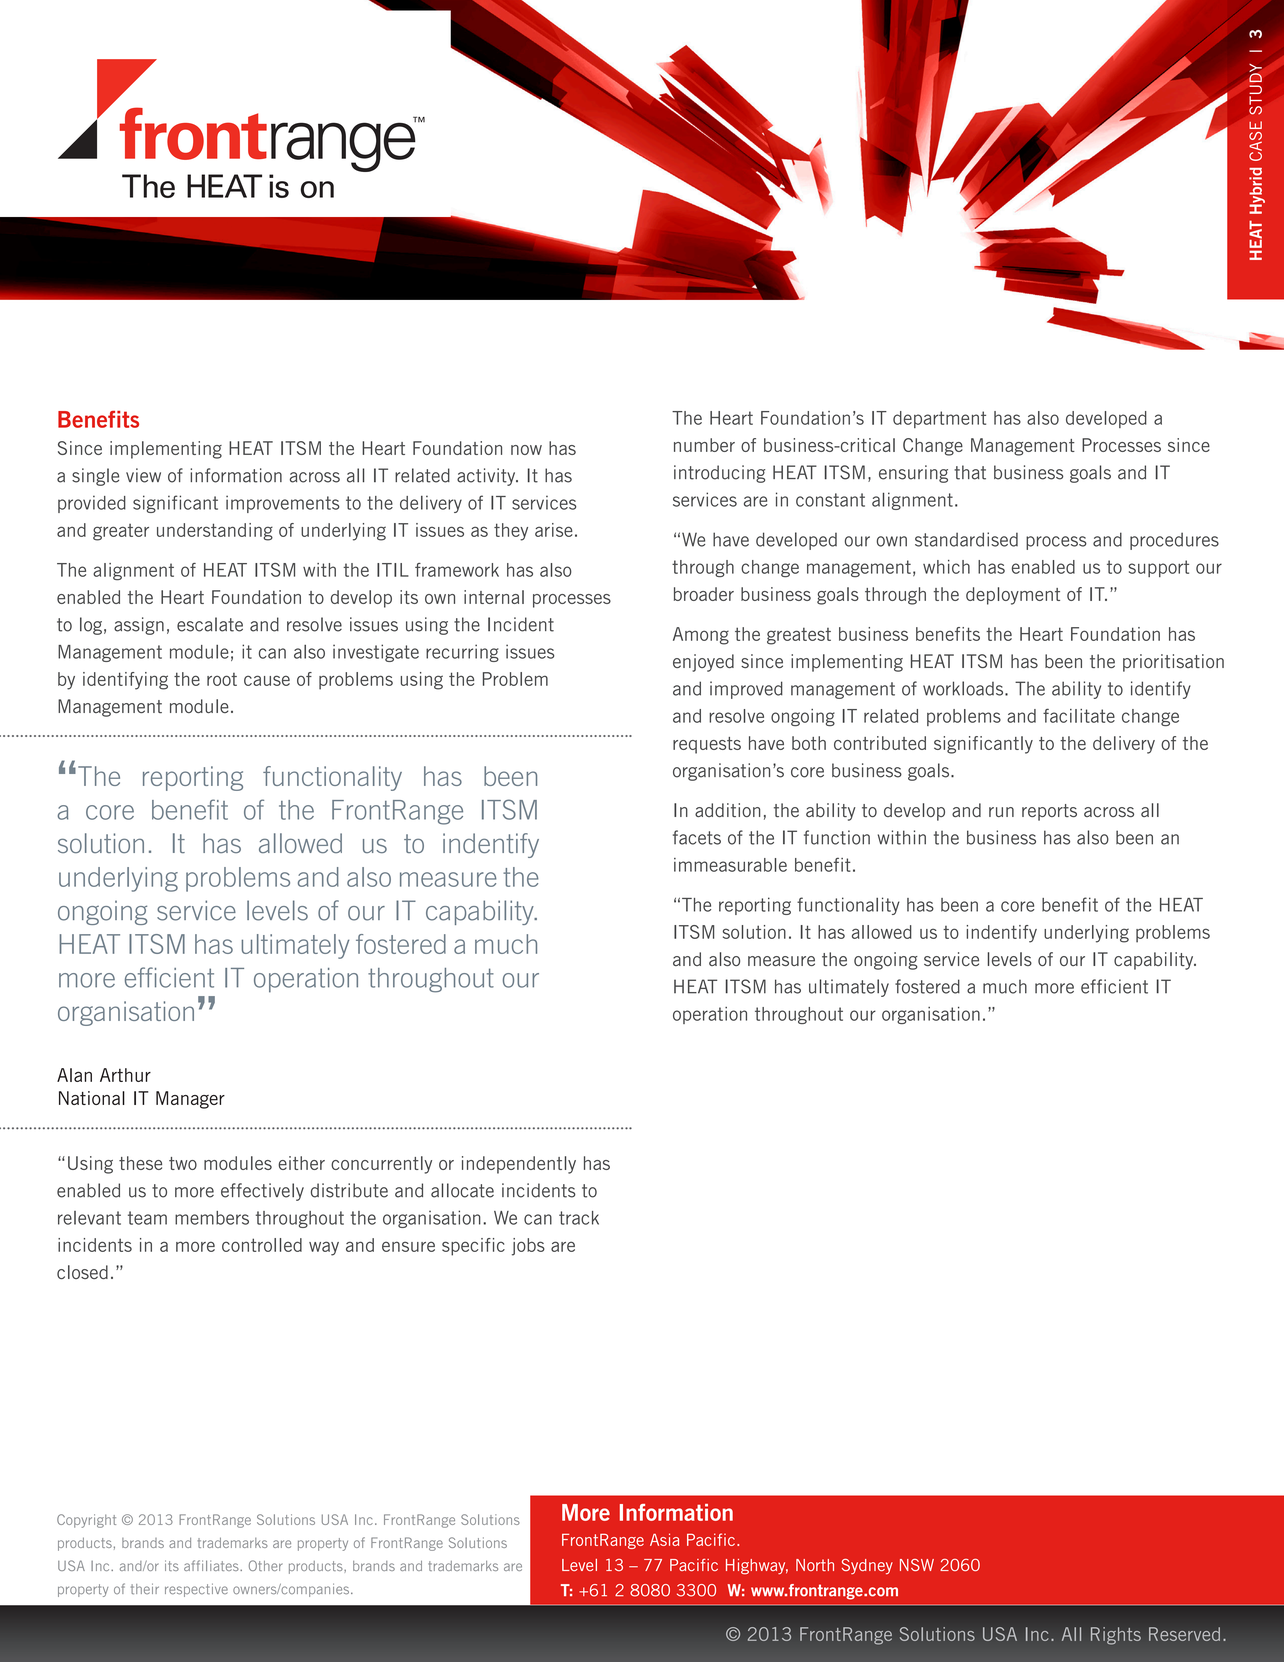 The height and width of the screenshot is (1662, 1284). What do you see at coordinates (519, 1165) in the screenshot?
I see `independently` at bounding box center [519, 1165].
